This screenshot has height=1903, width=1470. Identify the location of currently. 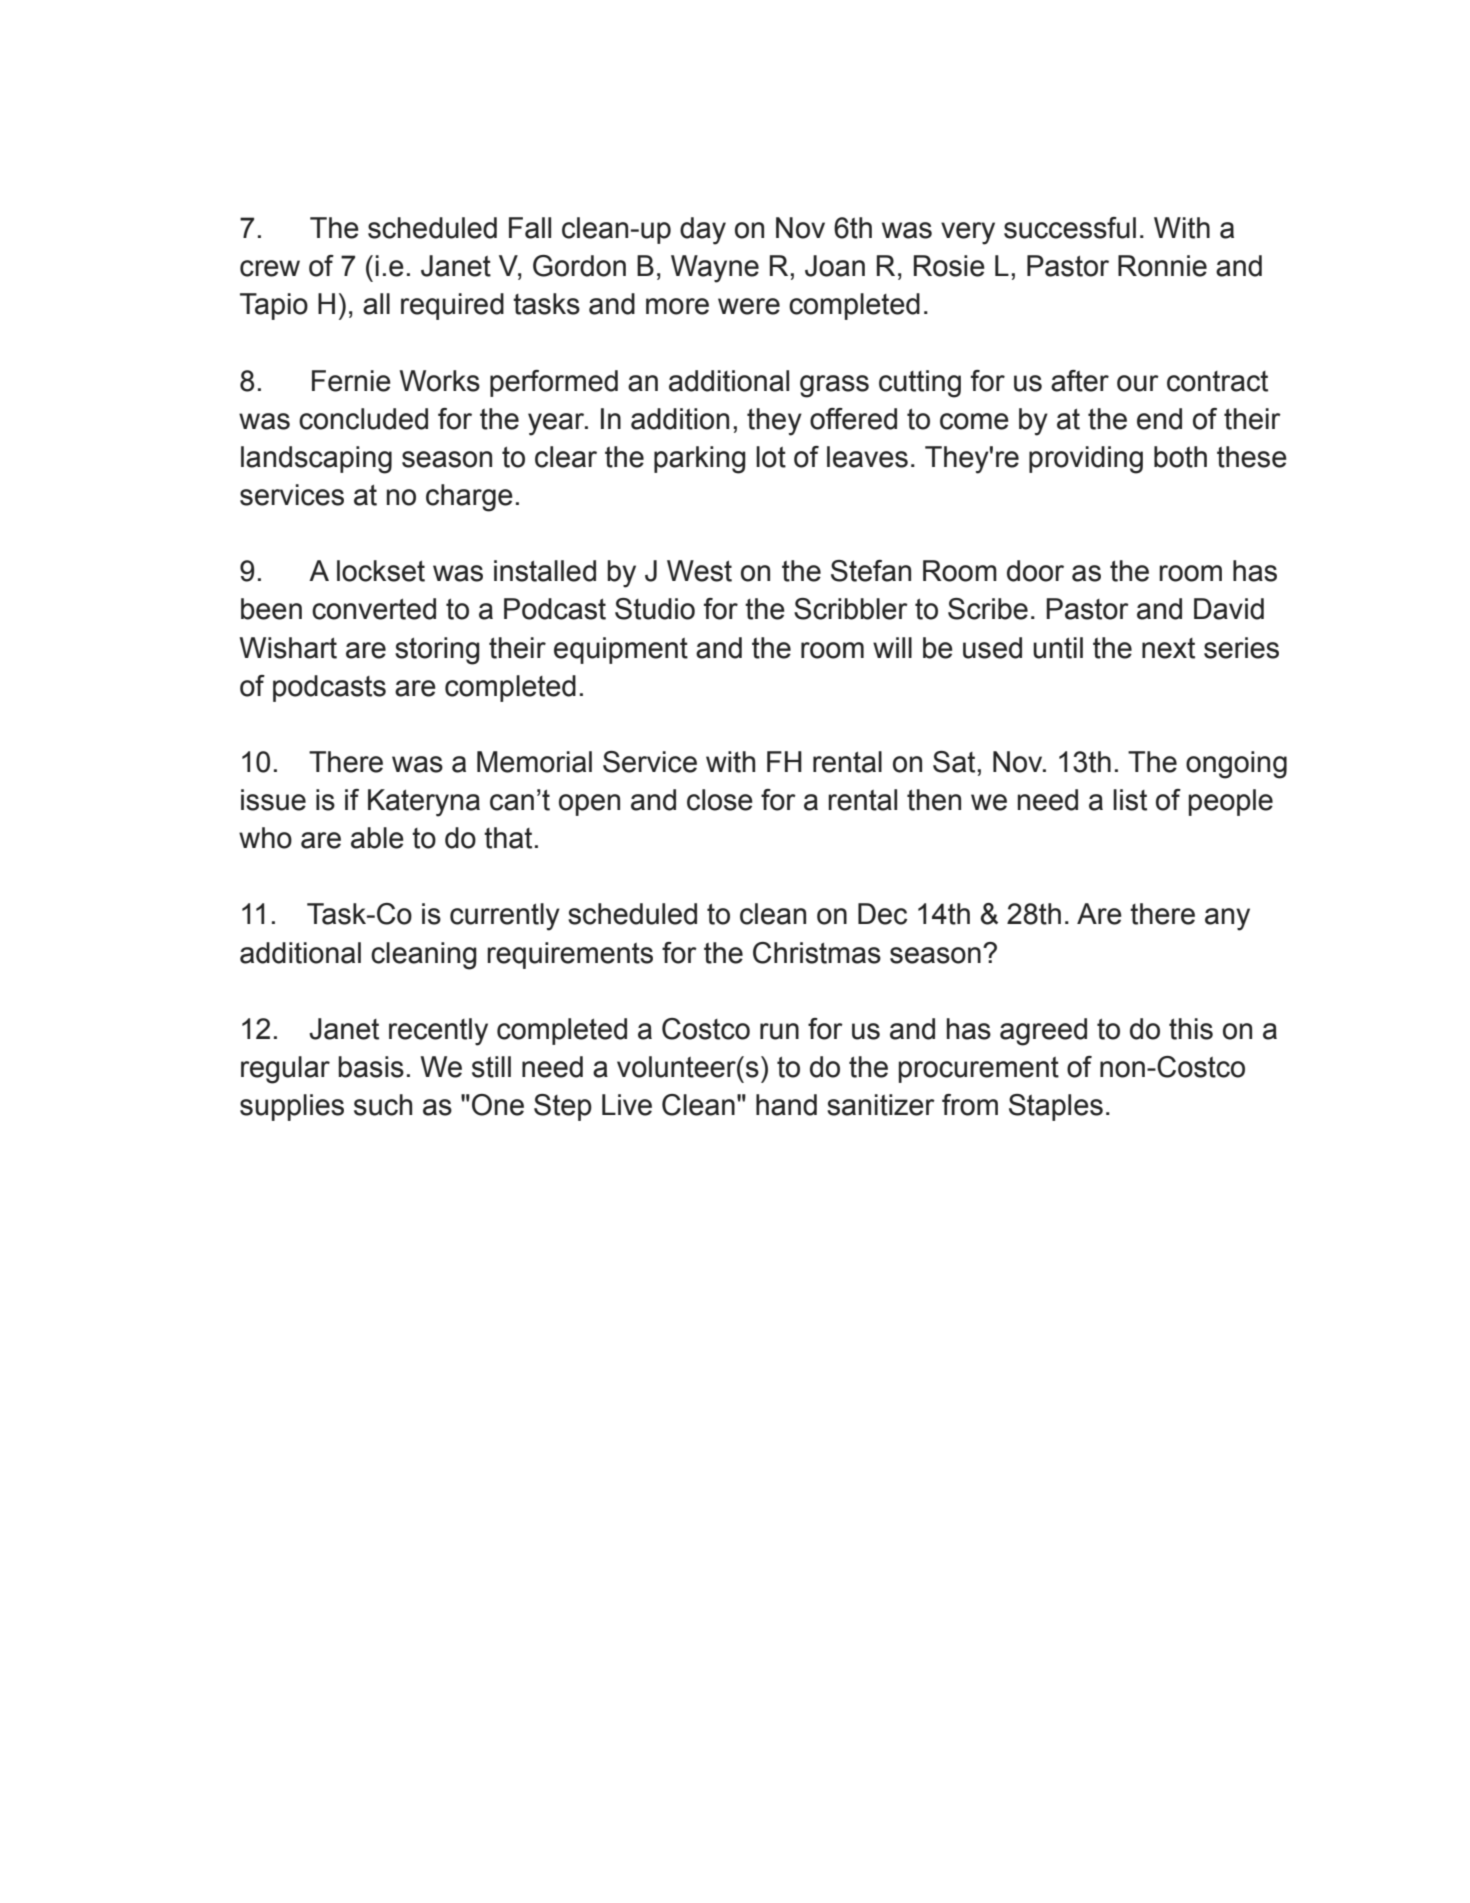
(505, 917).
